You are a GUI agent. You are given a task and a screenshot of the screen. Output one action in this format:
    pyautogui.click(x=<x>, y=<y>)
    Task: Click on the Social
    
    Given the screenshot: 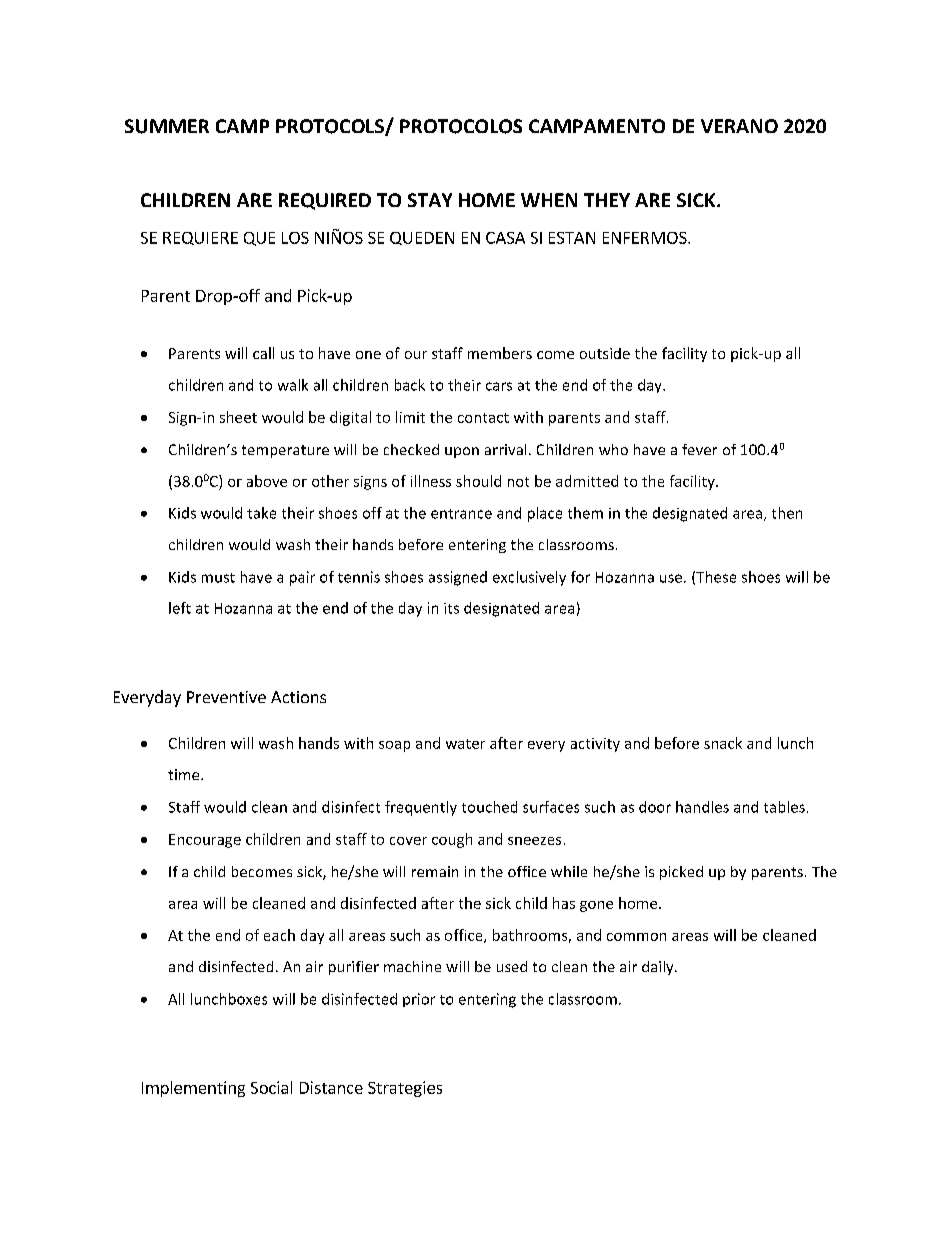 What is the action you would take?
    pyautogui.click(x=271, y=1087)
